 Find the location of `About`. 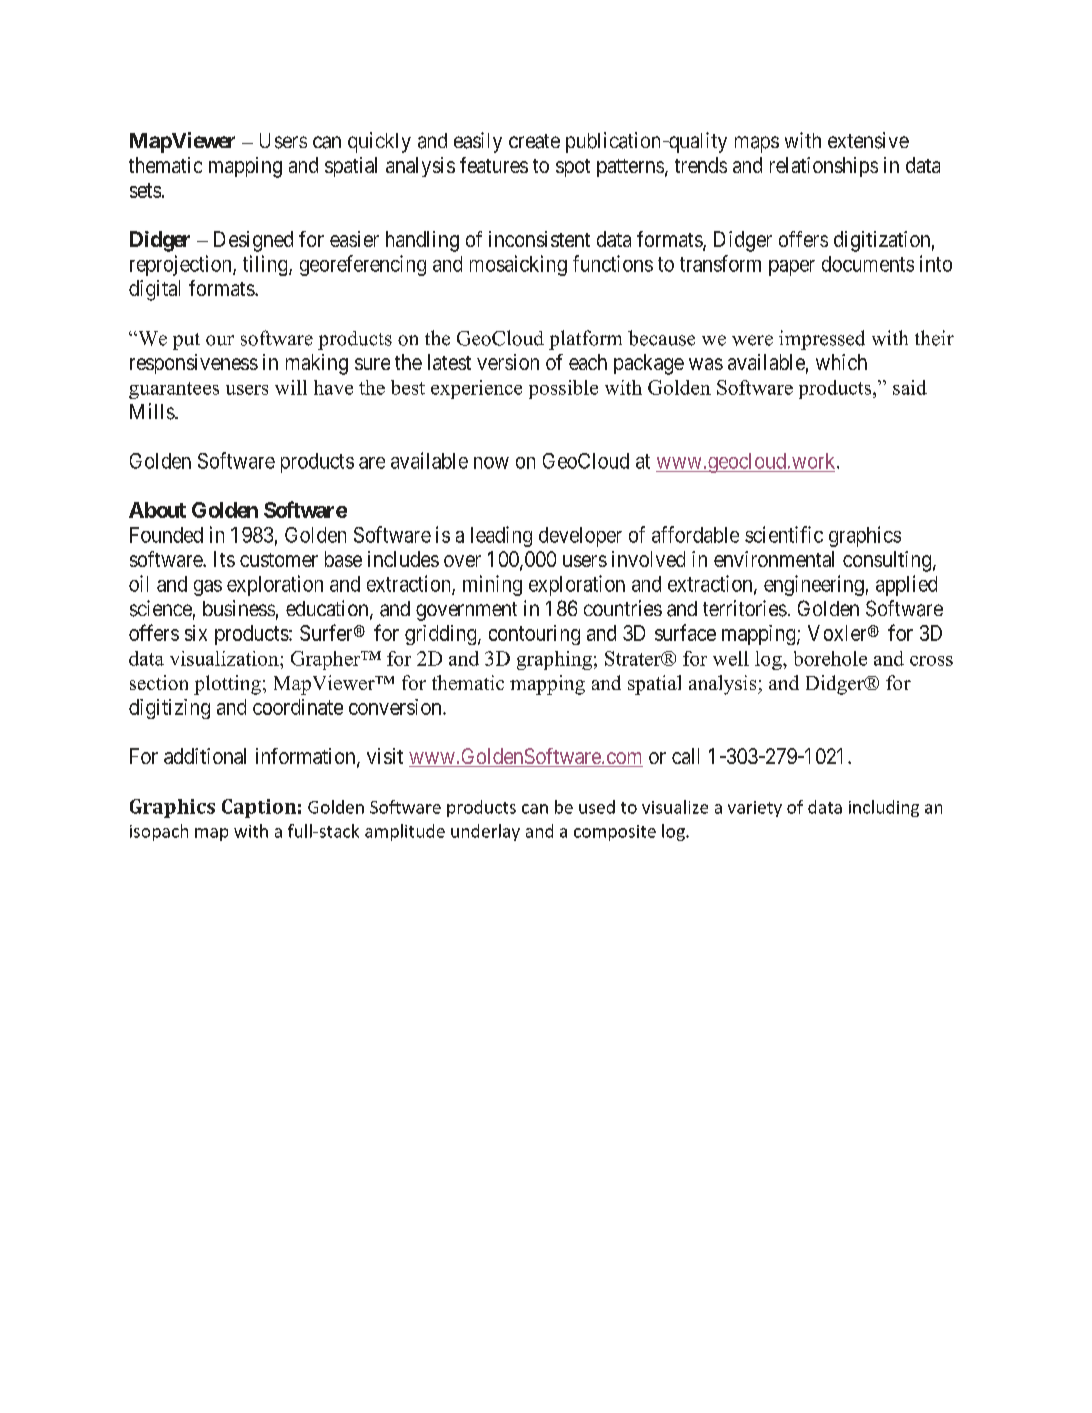

About is located at coordinates (157, 510).
